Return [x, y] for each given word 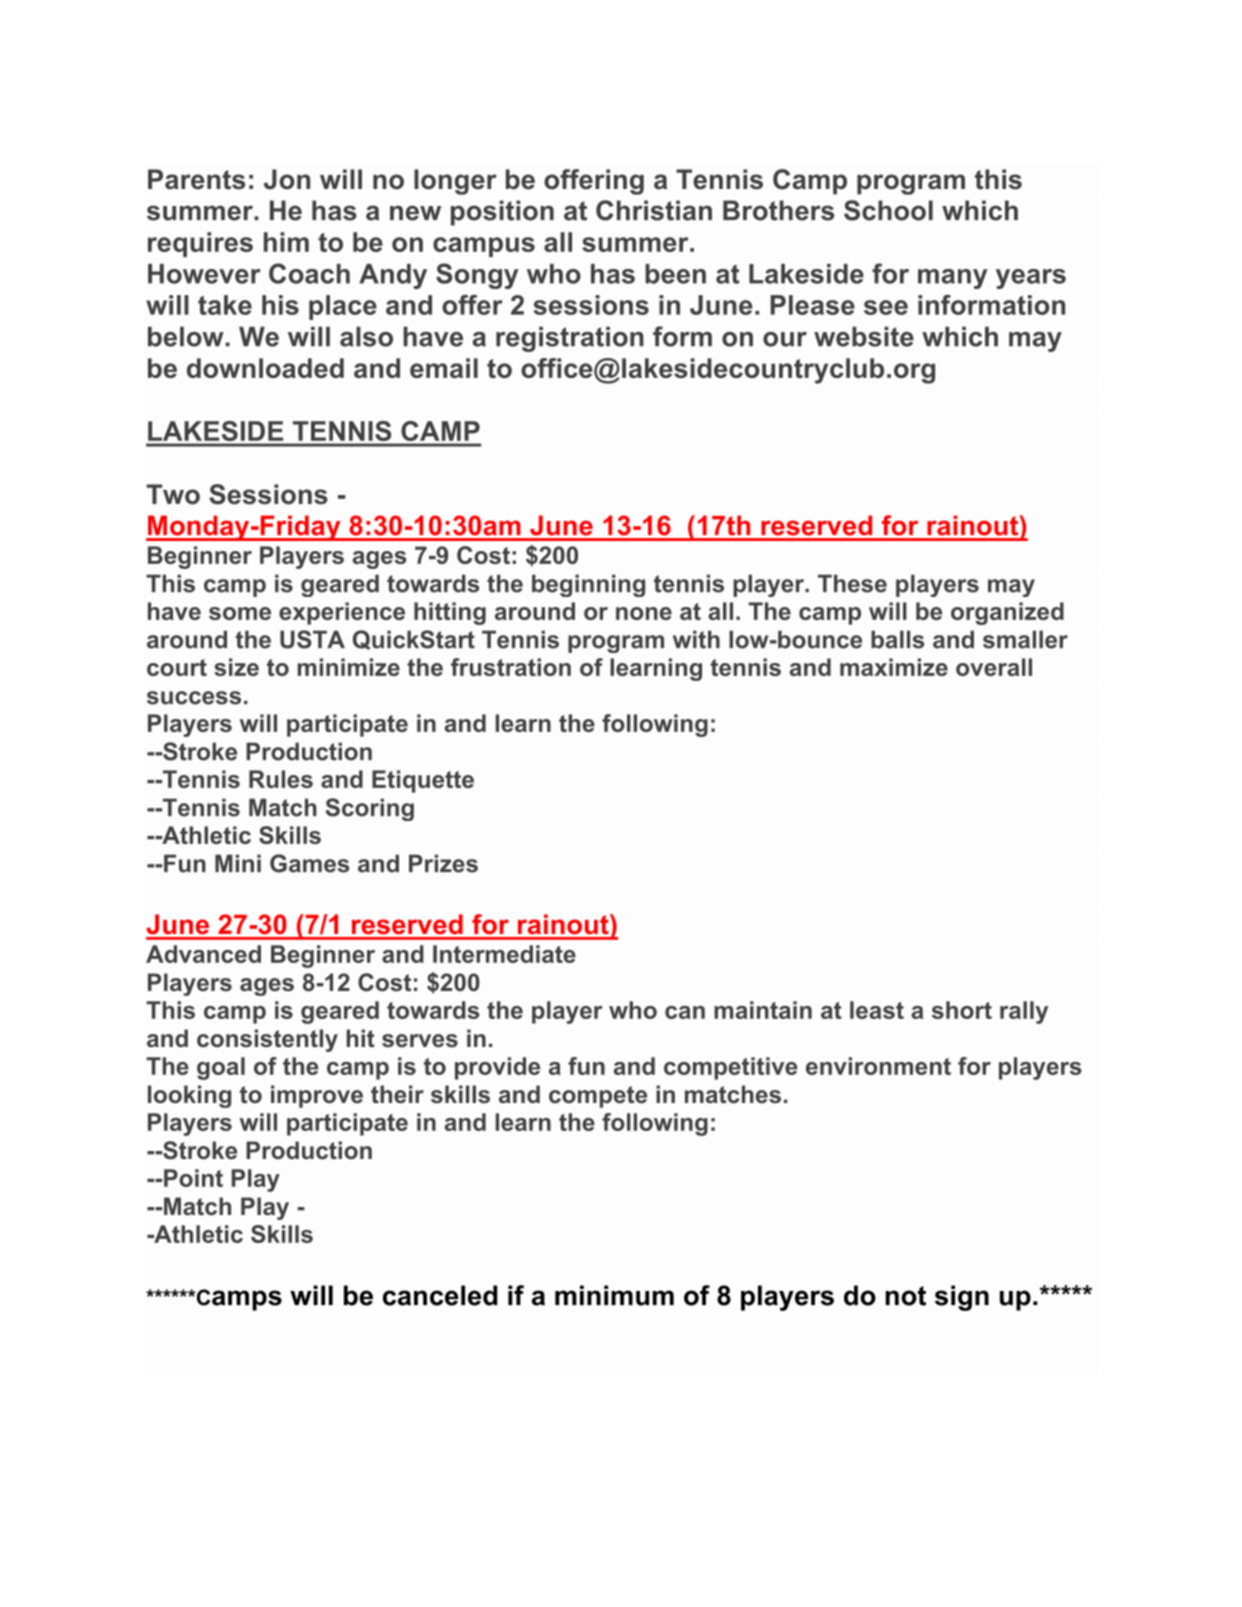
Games [309, 863]
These [852, 583]
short [962, 1010]
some [240, 613]
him [286, 242]
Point [193, 1178]
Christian [654, 210]
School [888, 210]
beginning [588, 585]
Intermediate [504, 954]
